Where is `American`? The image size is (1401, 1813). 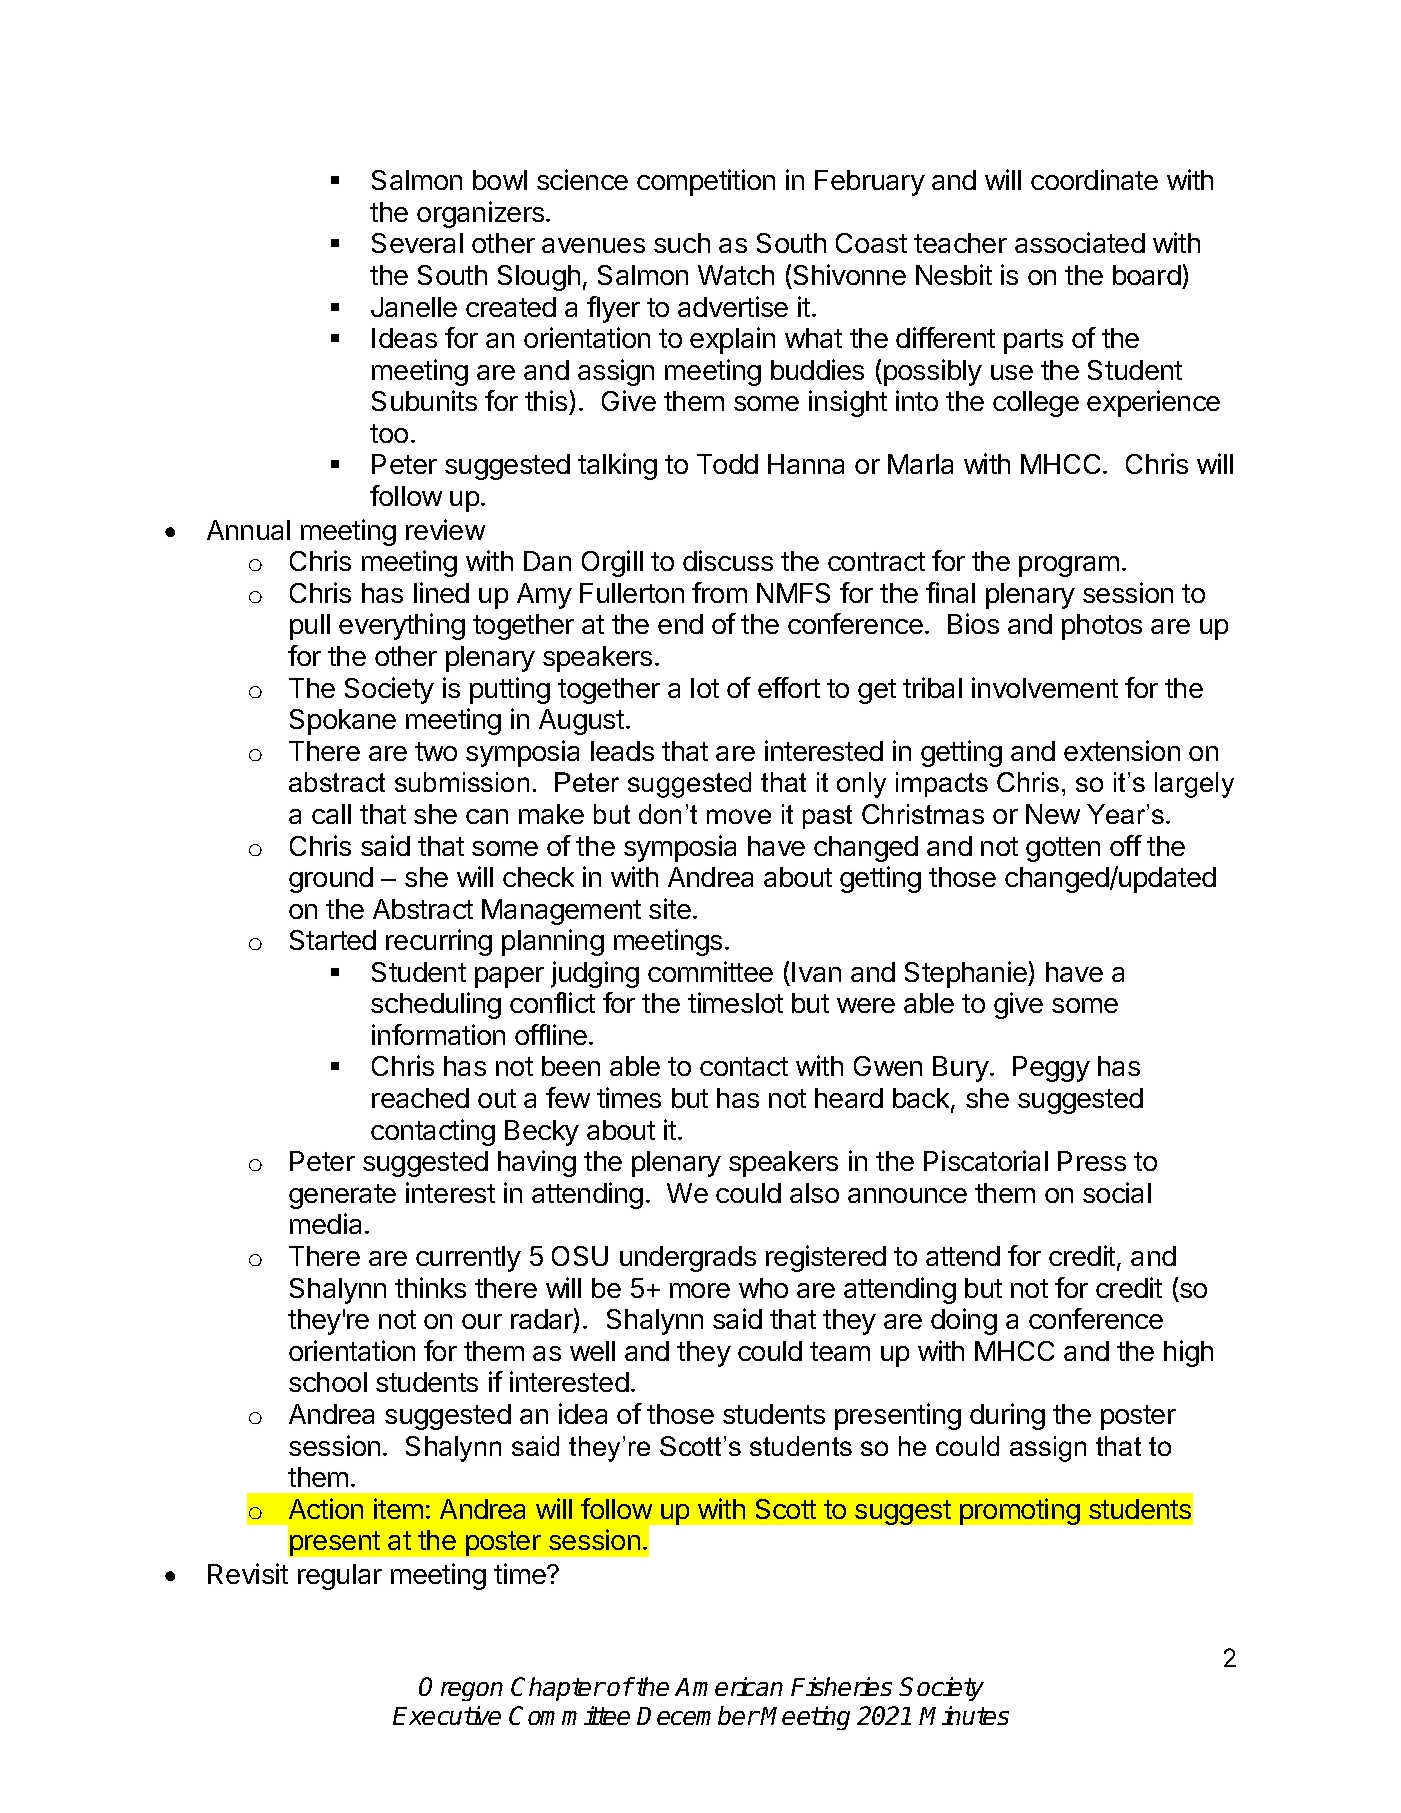 American is located at coordinates (729, 1686).
